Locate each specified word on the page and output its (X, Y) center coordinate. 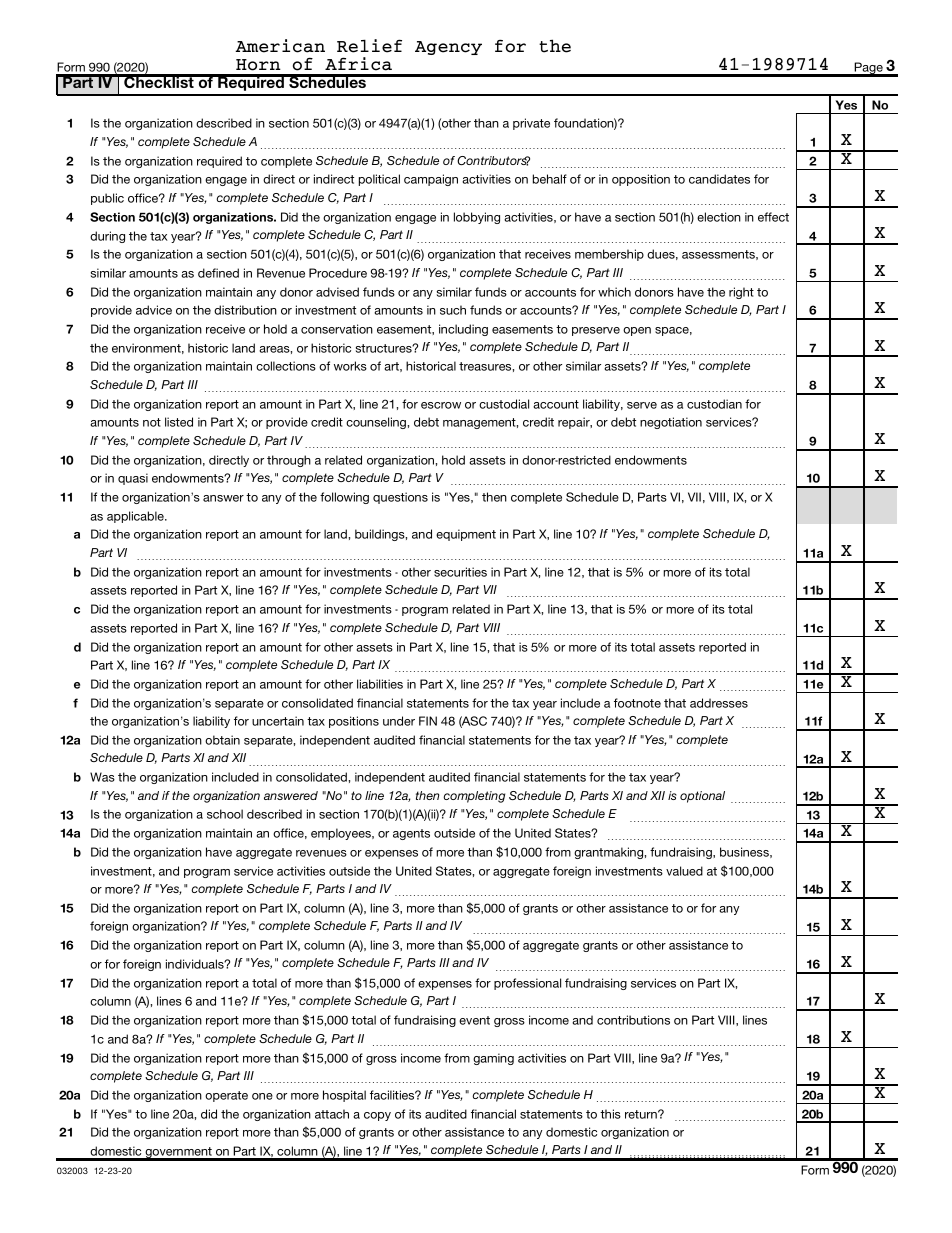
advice (154, 310)
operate (226, 1096)
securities (460, 572)
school (225, 814)
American (280, 46)
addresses (719, 703)
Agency (448, 48)
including (463, 330)
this (610, 1114)
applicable (136, 517)
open (637, 331)
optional (702, 797)
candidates (719, 179)
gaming (493, 1059)
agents (411, 834)
